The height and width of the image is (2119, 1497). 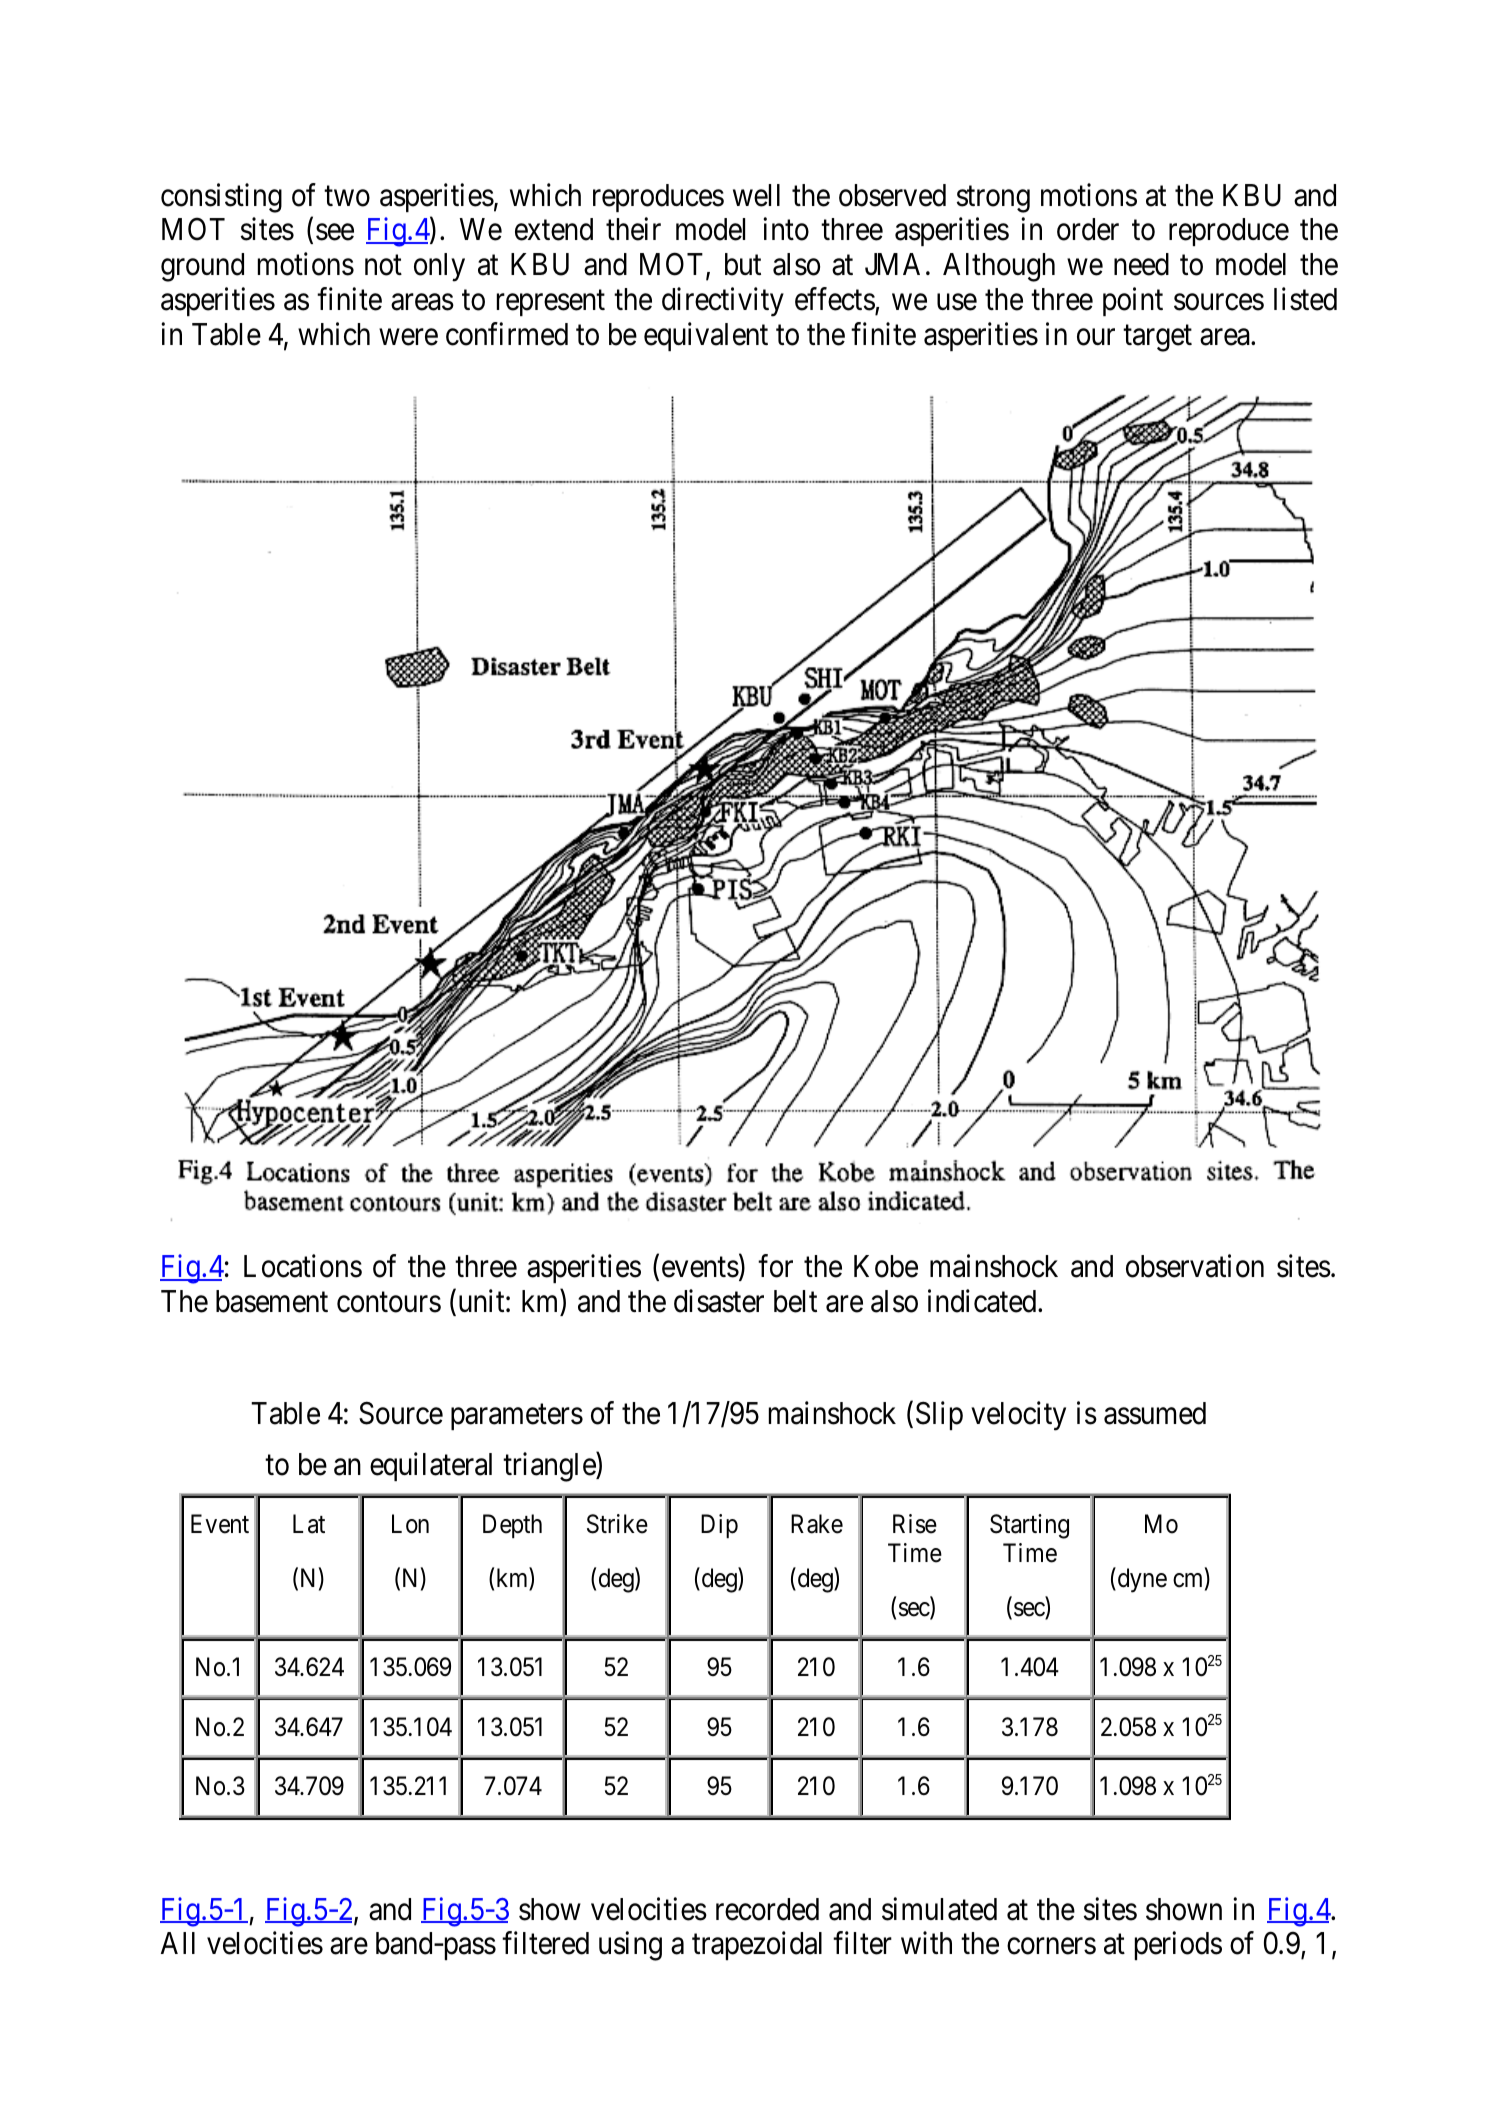 What do you see at coordinates (706, 336) in the image?
I see `equivalent` at bounding box center [706, 336].
